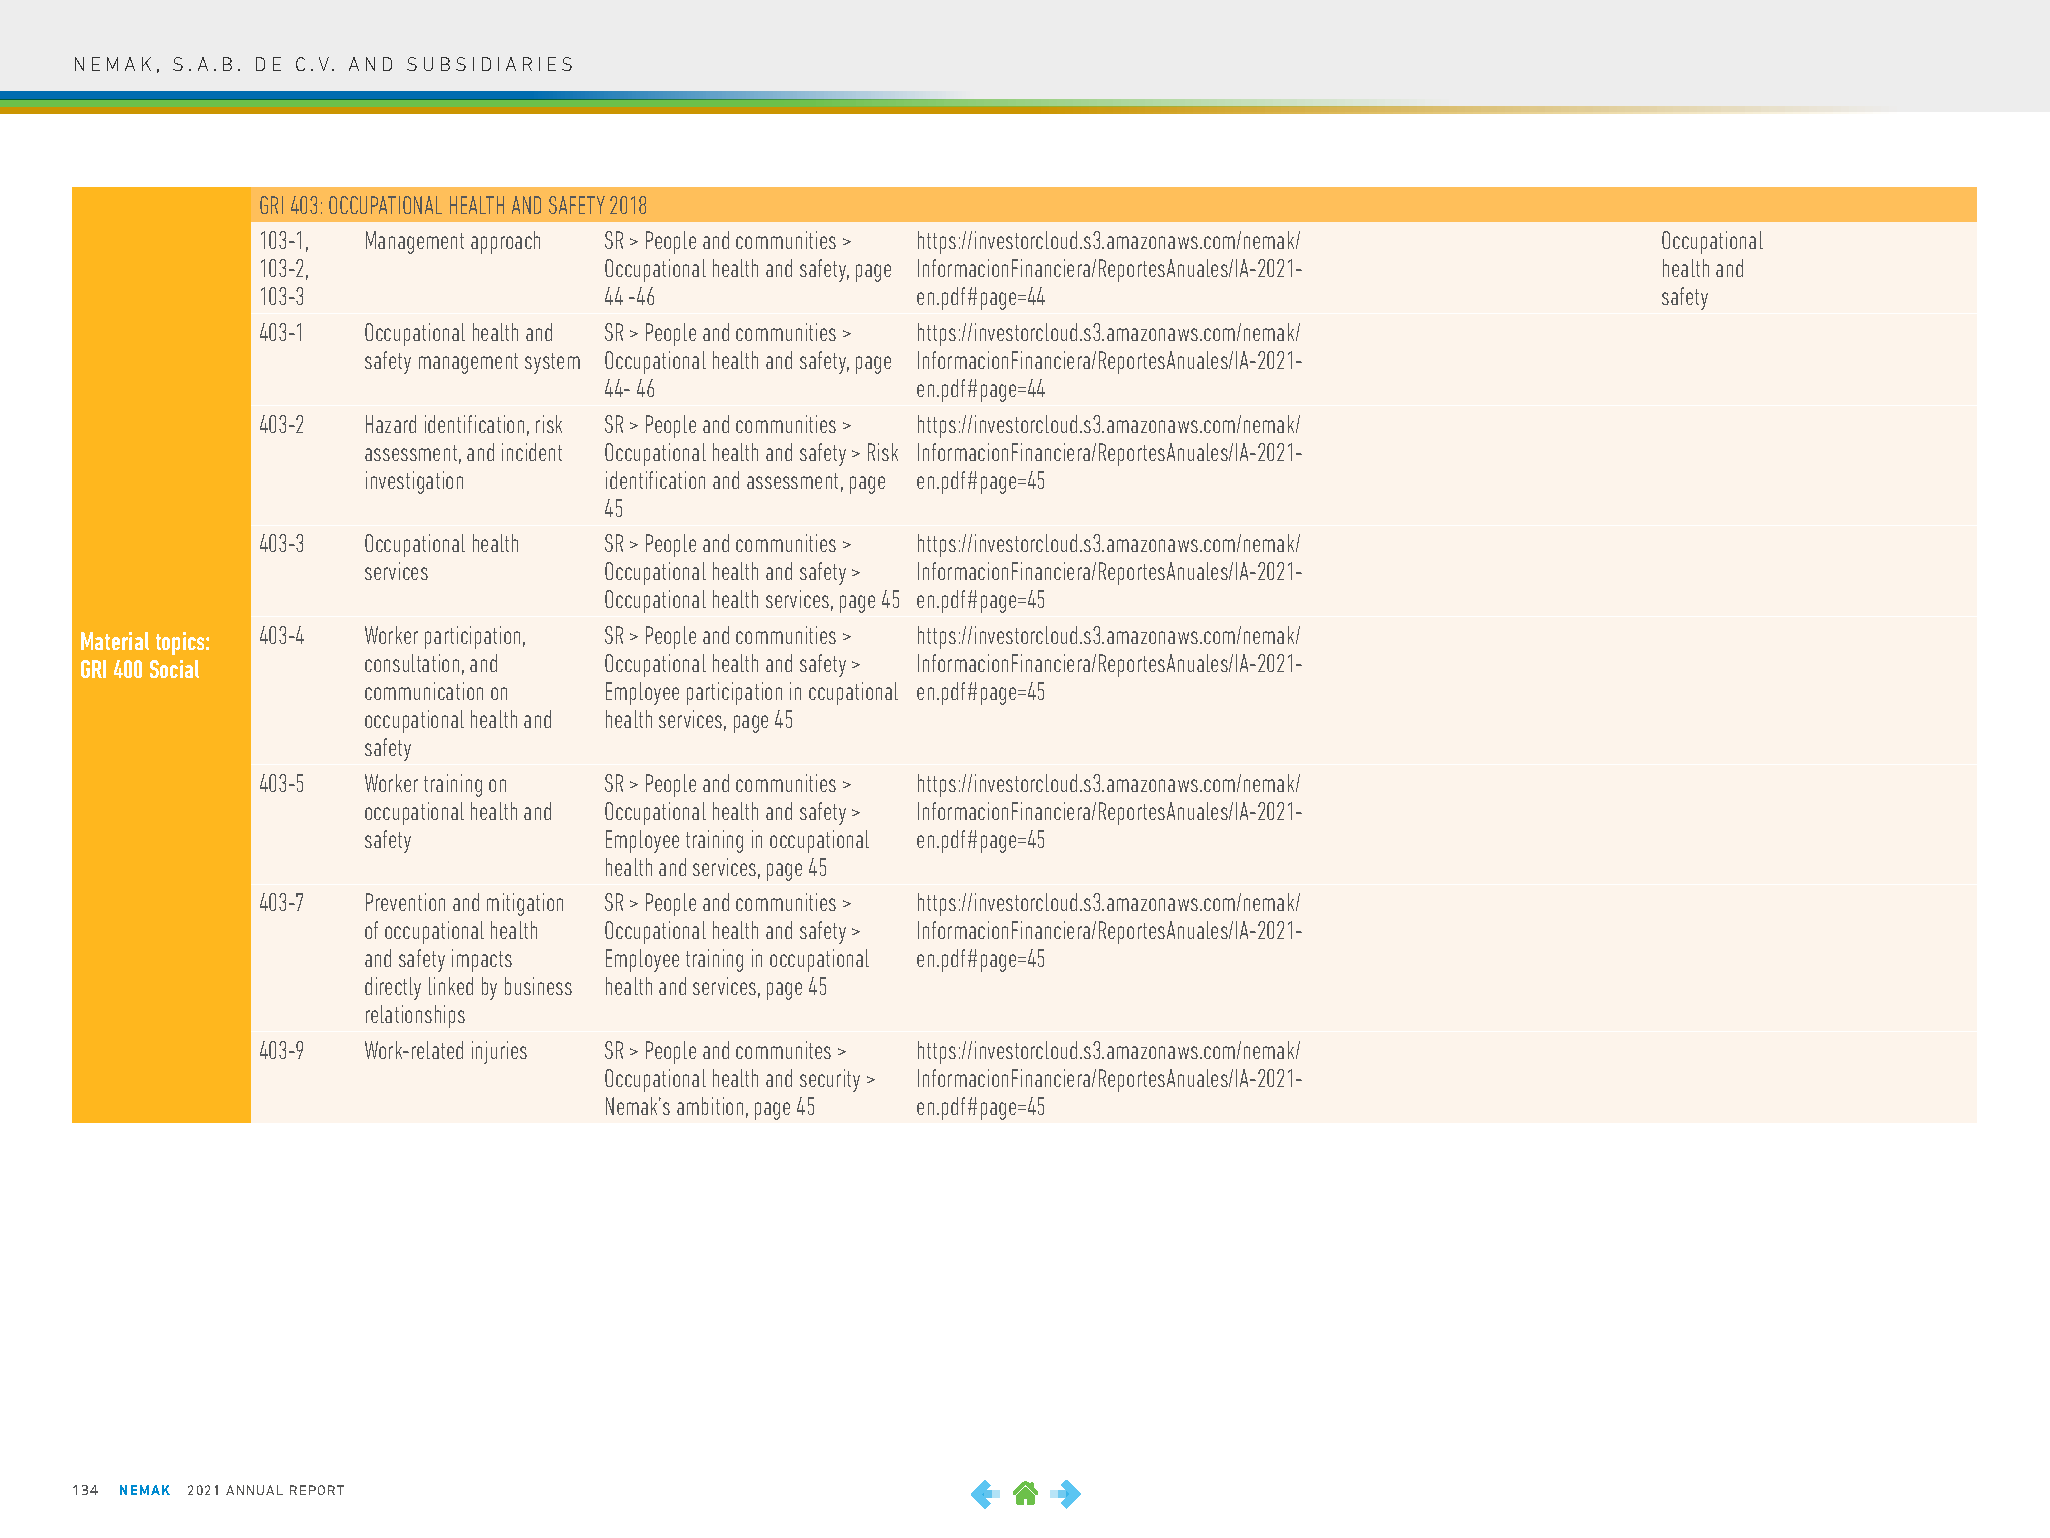  Describe the element at coordinates (174, 669) in the screenshot. I see `Social` at that location.
